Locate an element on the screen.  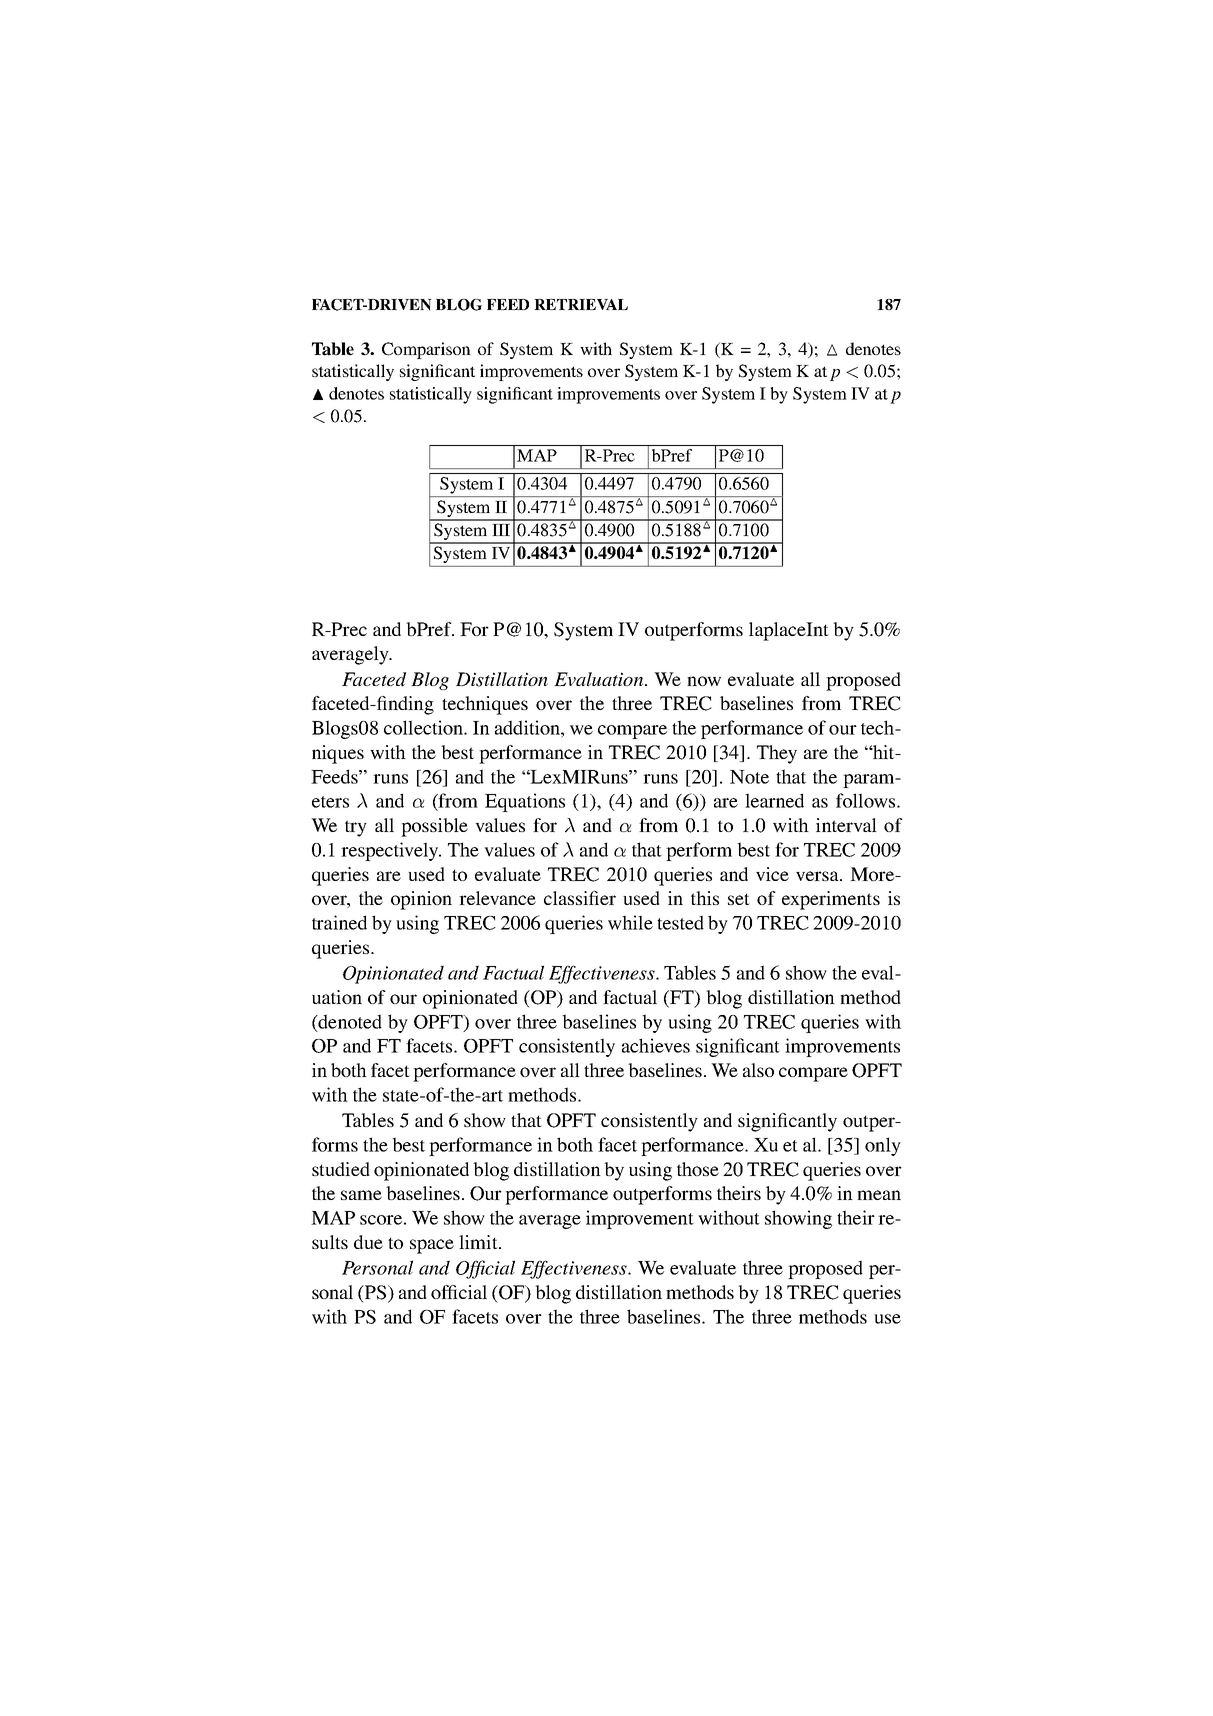
experiments is located at coordinates (831, 900).
